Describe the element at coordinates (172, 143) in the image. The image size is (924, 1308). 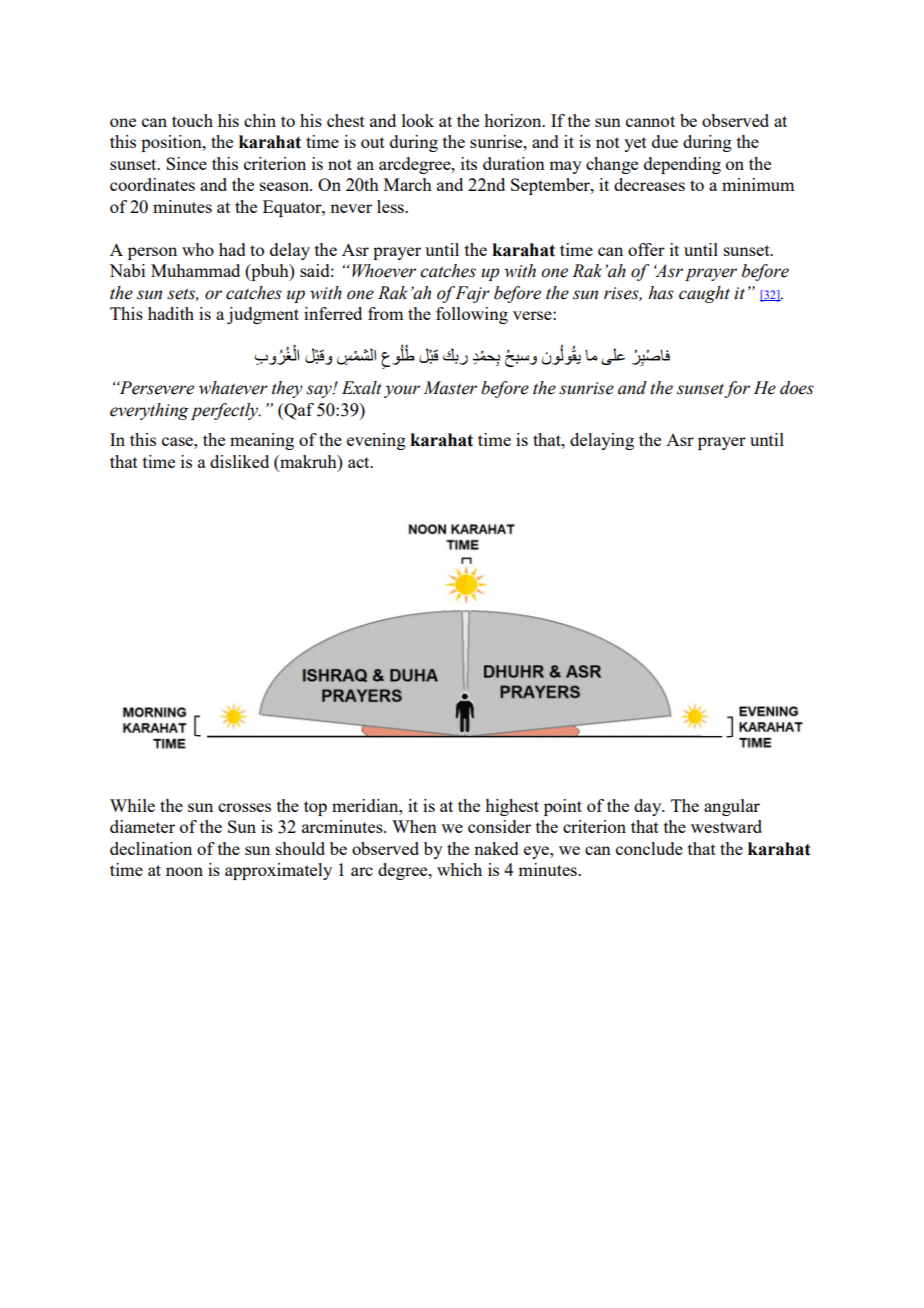
I see `position` at that location.
